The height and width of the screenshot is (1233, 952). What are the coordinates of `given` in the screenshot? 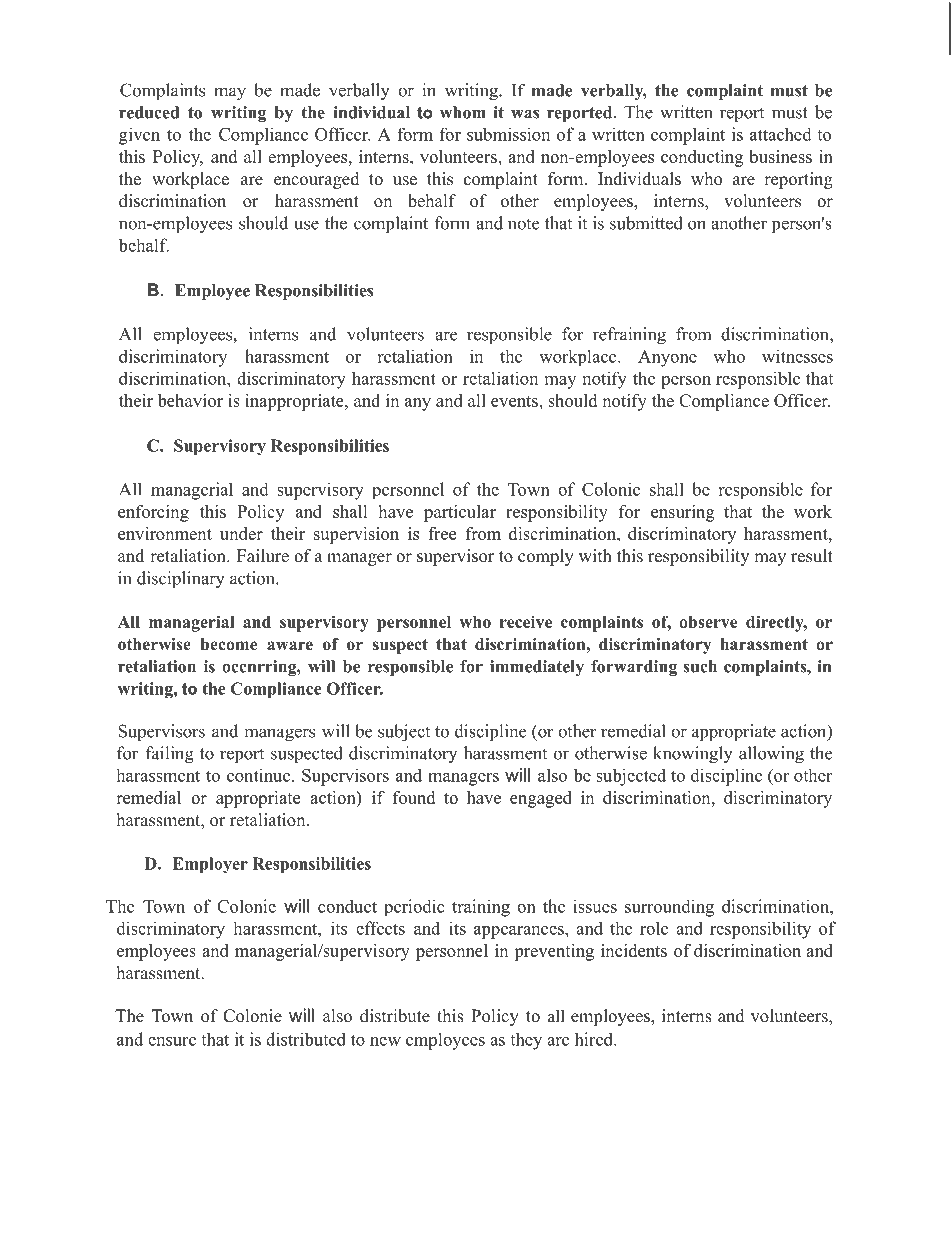 It's located at (139, 136).
